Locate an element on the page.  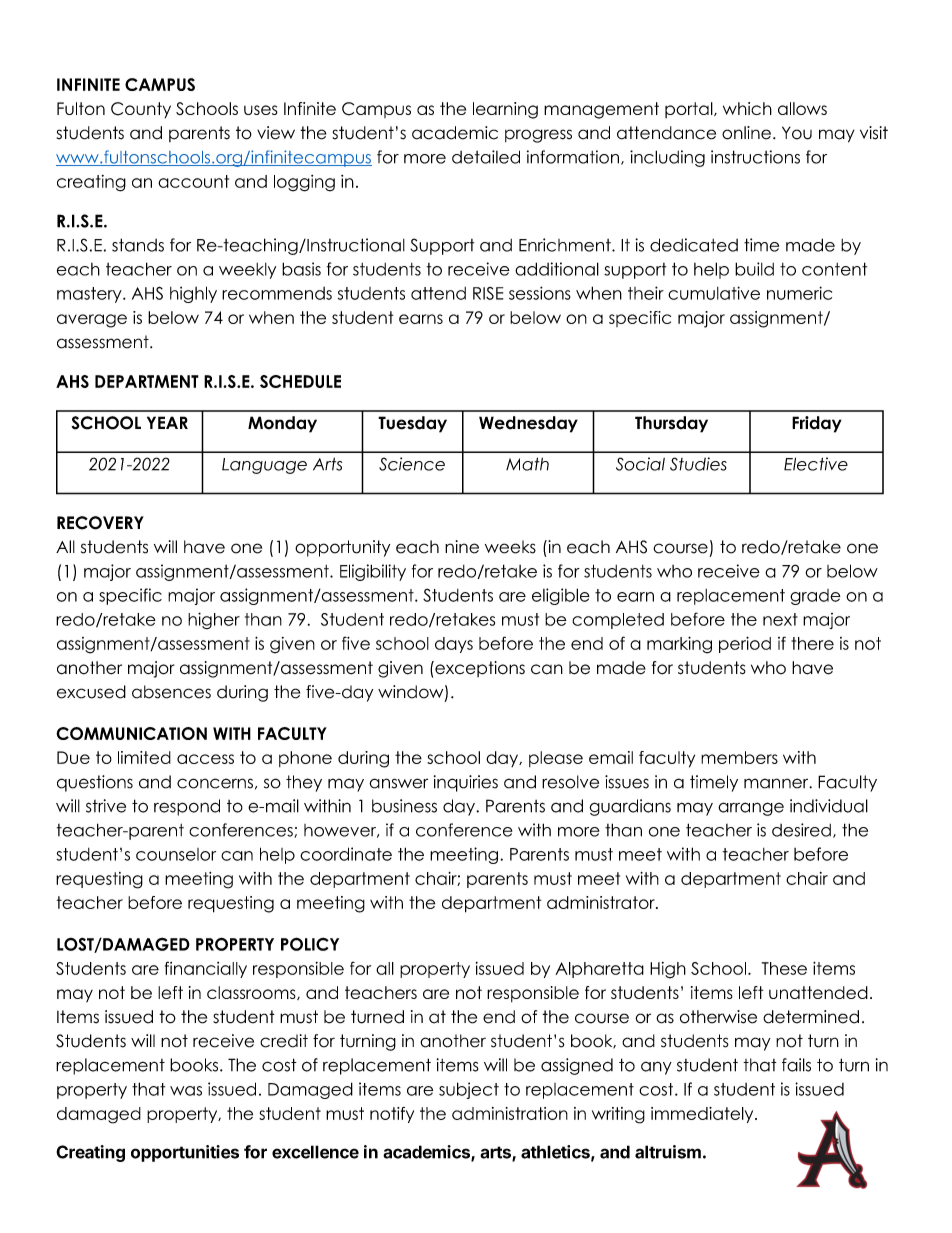
County is located at coordinates (141, 110).
